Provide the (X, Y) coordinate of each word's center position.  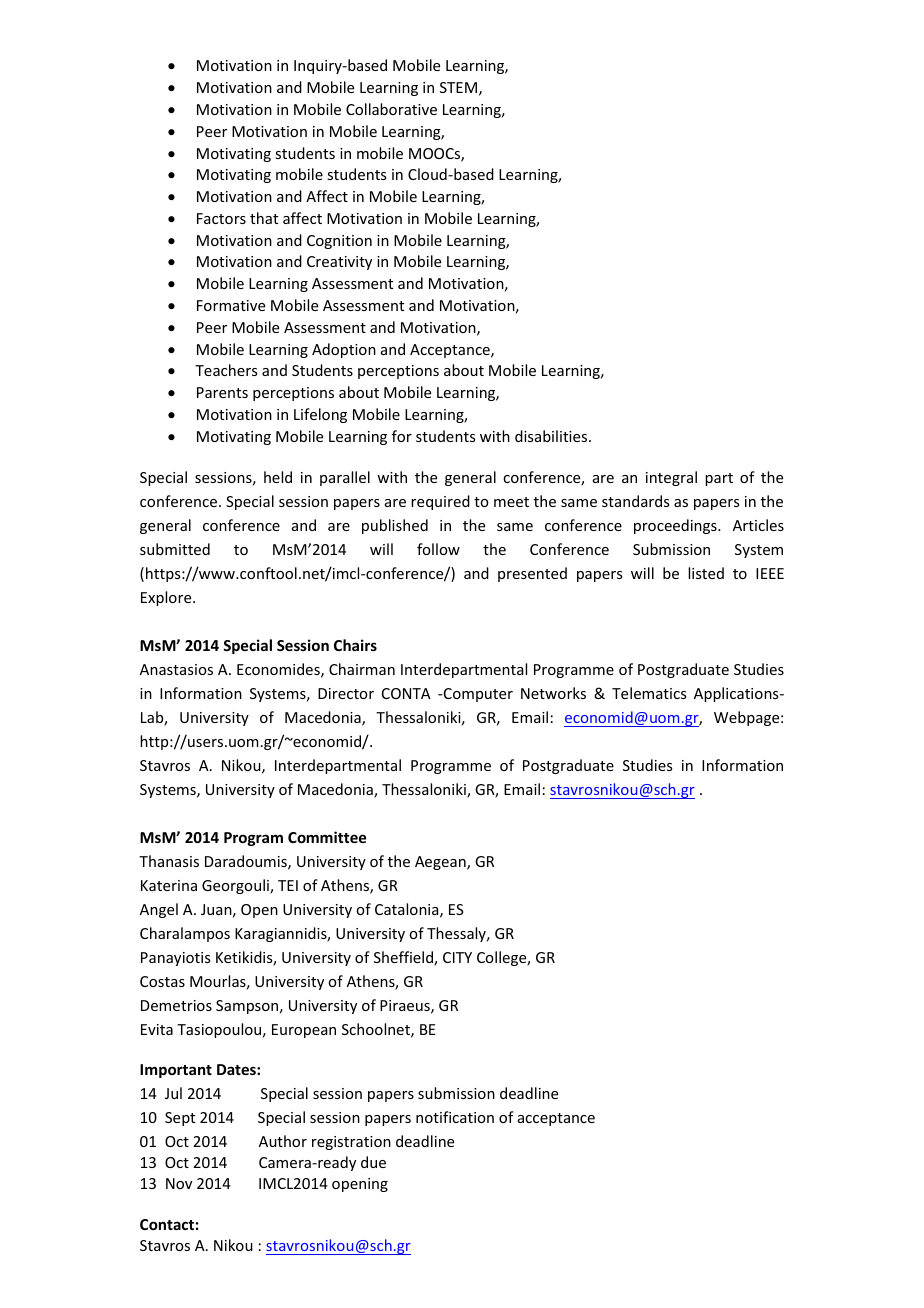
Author (283, 1141)
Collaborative (391, 109)
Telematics (649, 693)
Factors (221, 218)
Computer (477, 695)
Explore (167, 598)
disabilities (552, 436)
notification (455, 1117)
